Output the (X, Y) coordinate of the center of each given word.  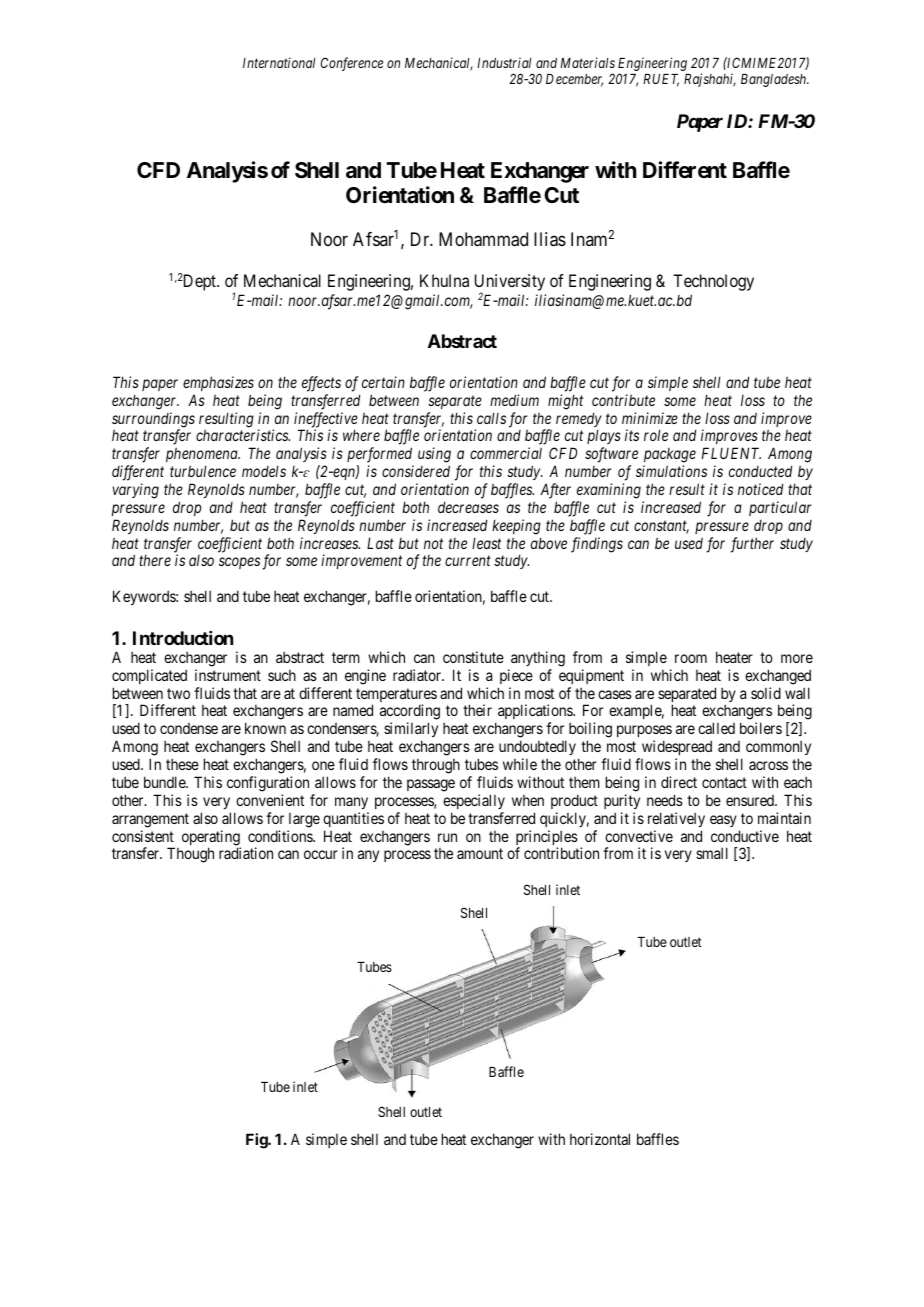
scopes (239, 563)
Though (190, 855)
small (712, 853)
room (691, 658)
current (468, 561)
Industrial (504, 62)
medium (514, 400)
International (279, 62)
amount (480, 853)
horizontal (600, 1139)
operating (211, 839)
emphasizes (218, 383)
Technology (713, 282)
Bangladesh (775, 80)
